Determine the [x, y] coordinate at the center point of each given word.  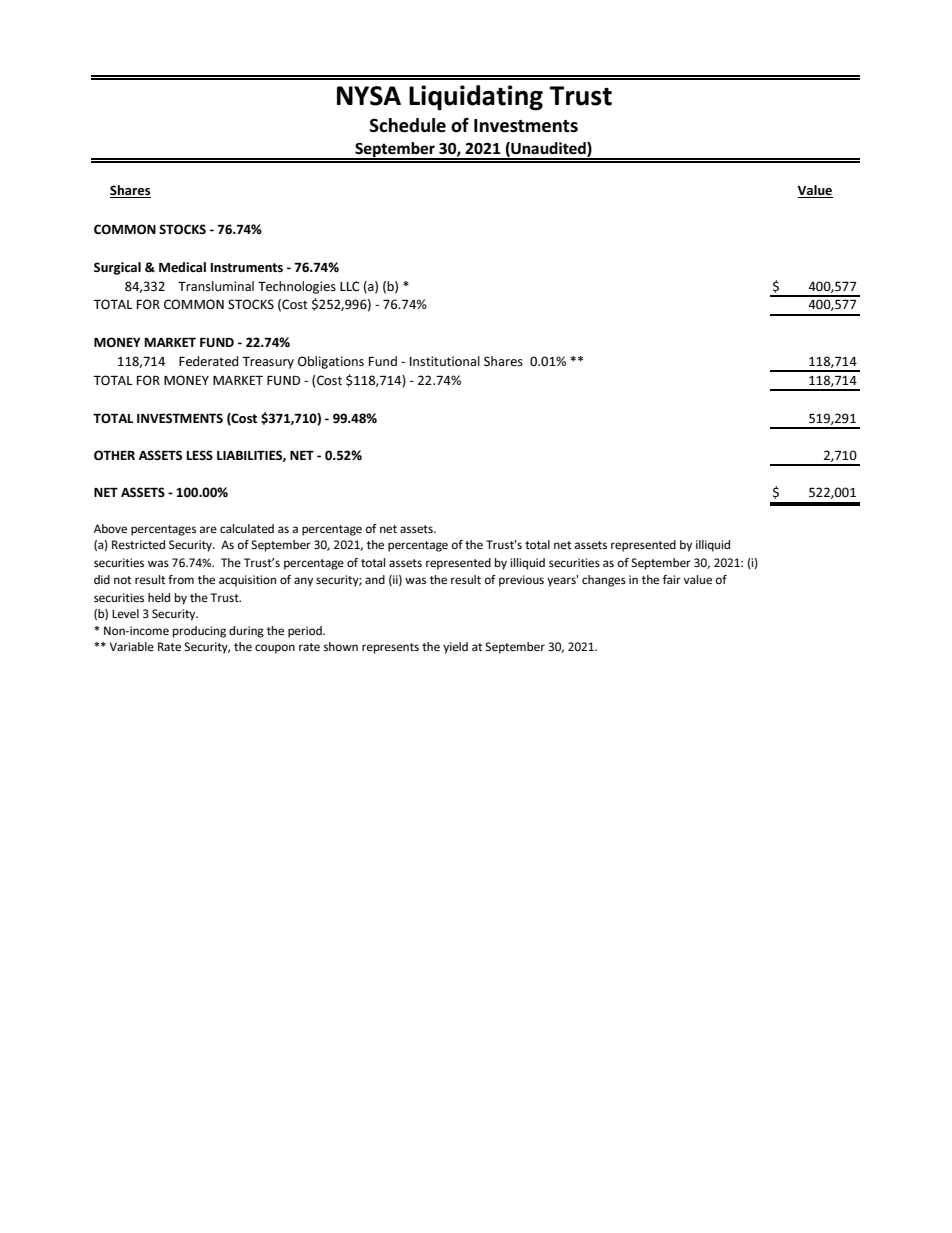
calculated [247, 528]
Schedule [408, 125]
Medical [182, 267]
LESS [200, 455]
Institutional [445, 361]
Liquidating [476, 98]
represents [390, 648]
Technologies [297, 287]
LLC [349, 286]
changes [604, 581]
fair [672, 579]
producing [199, 632]
